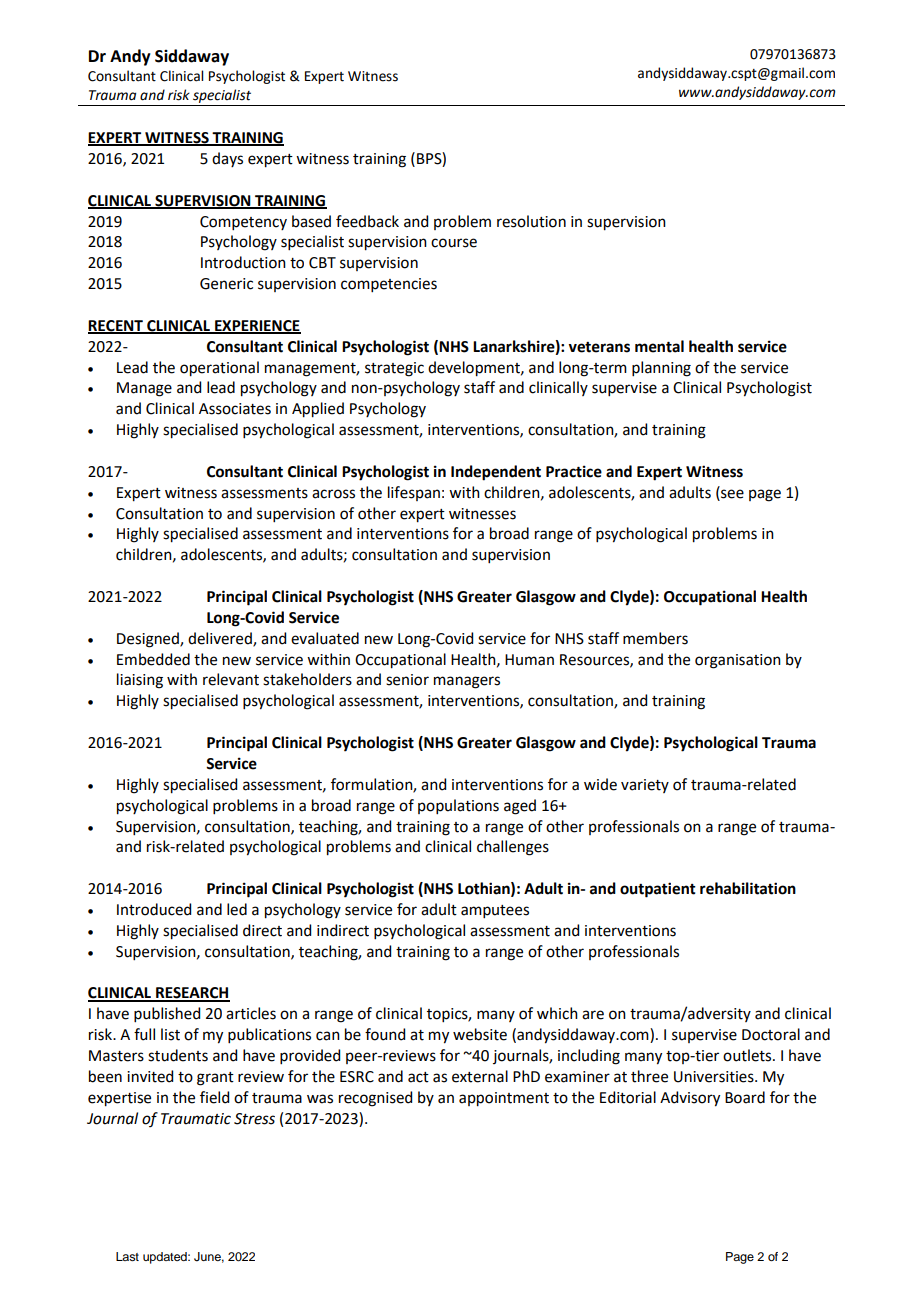  Describe the element at coordinates (231, 679) in the screenshot. I see `relevant` at that location.
